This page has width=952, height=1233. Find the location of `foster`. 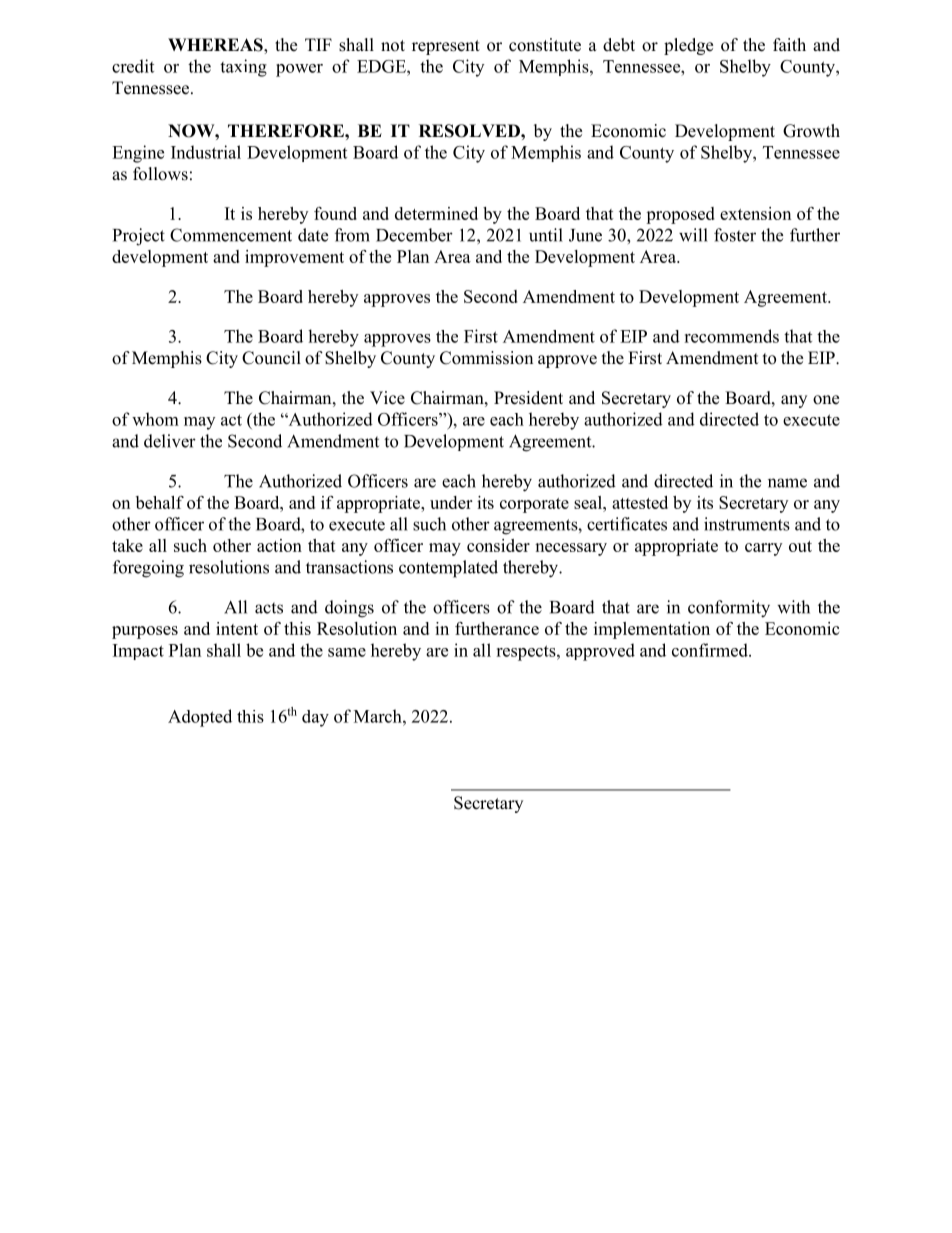

foster is located at coordinates (735, 235).
